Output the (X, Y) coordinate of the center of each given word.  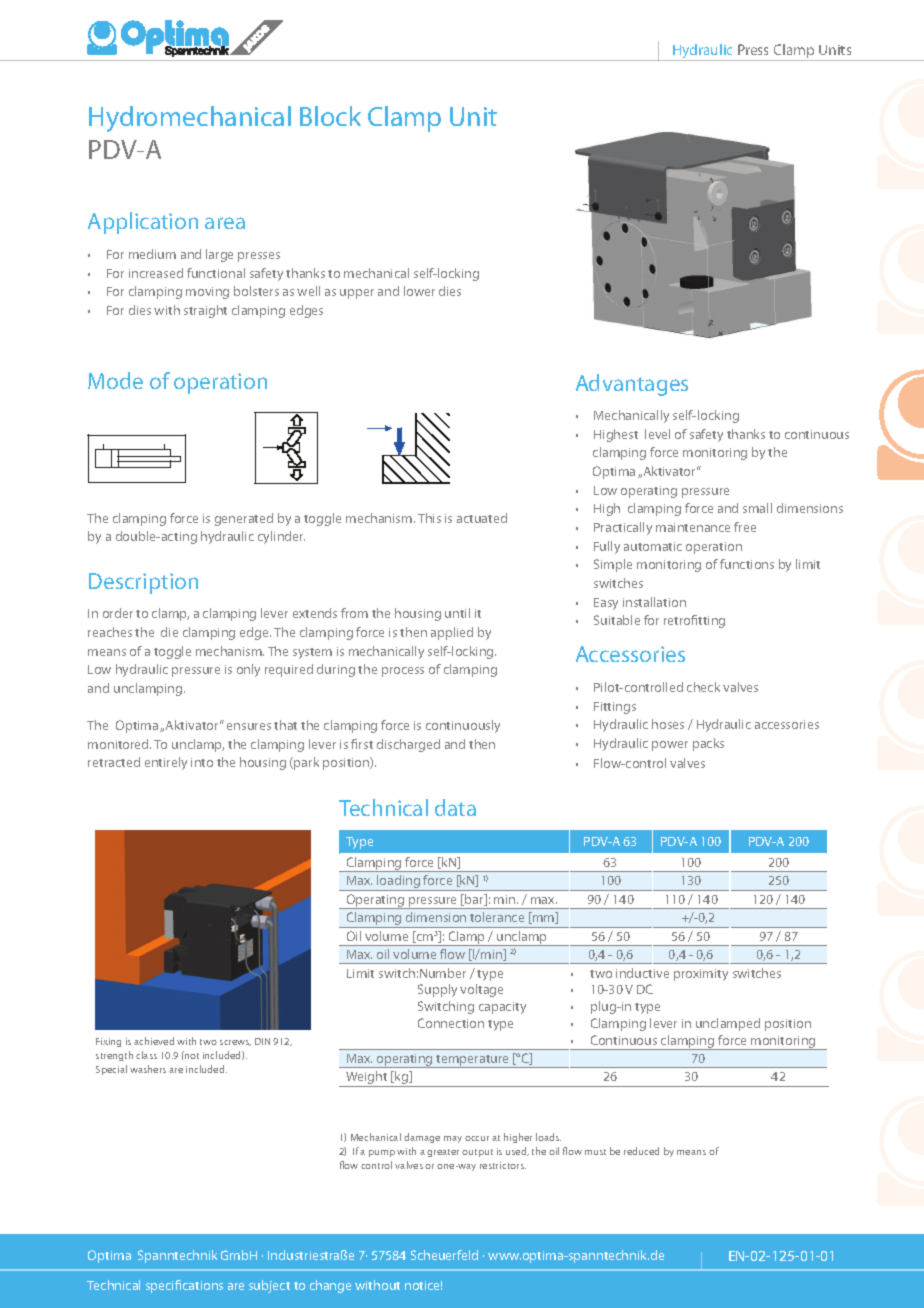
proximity (701, 975)
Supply (437, 990)
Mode (115, 380)
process (403, 672)
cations (203, 1285)
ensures (249, 726)
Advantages (632, 385)
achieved (154, 1041)
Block (330, 116)
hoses (668, 724)
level (657, 434)
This (429, 518)
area (225, 223)
